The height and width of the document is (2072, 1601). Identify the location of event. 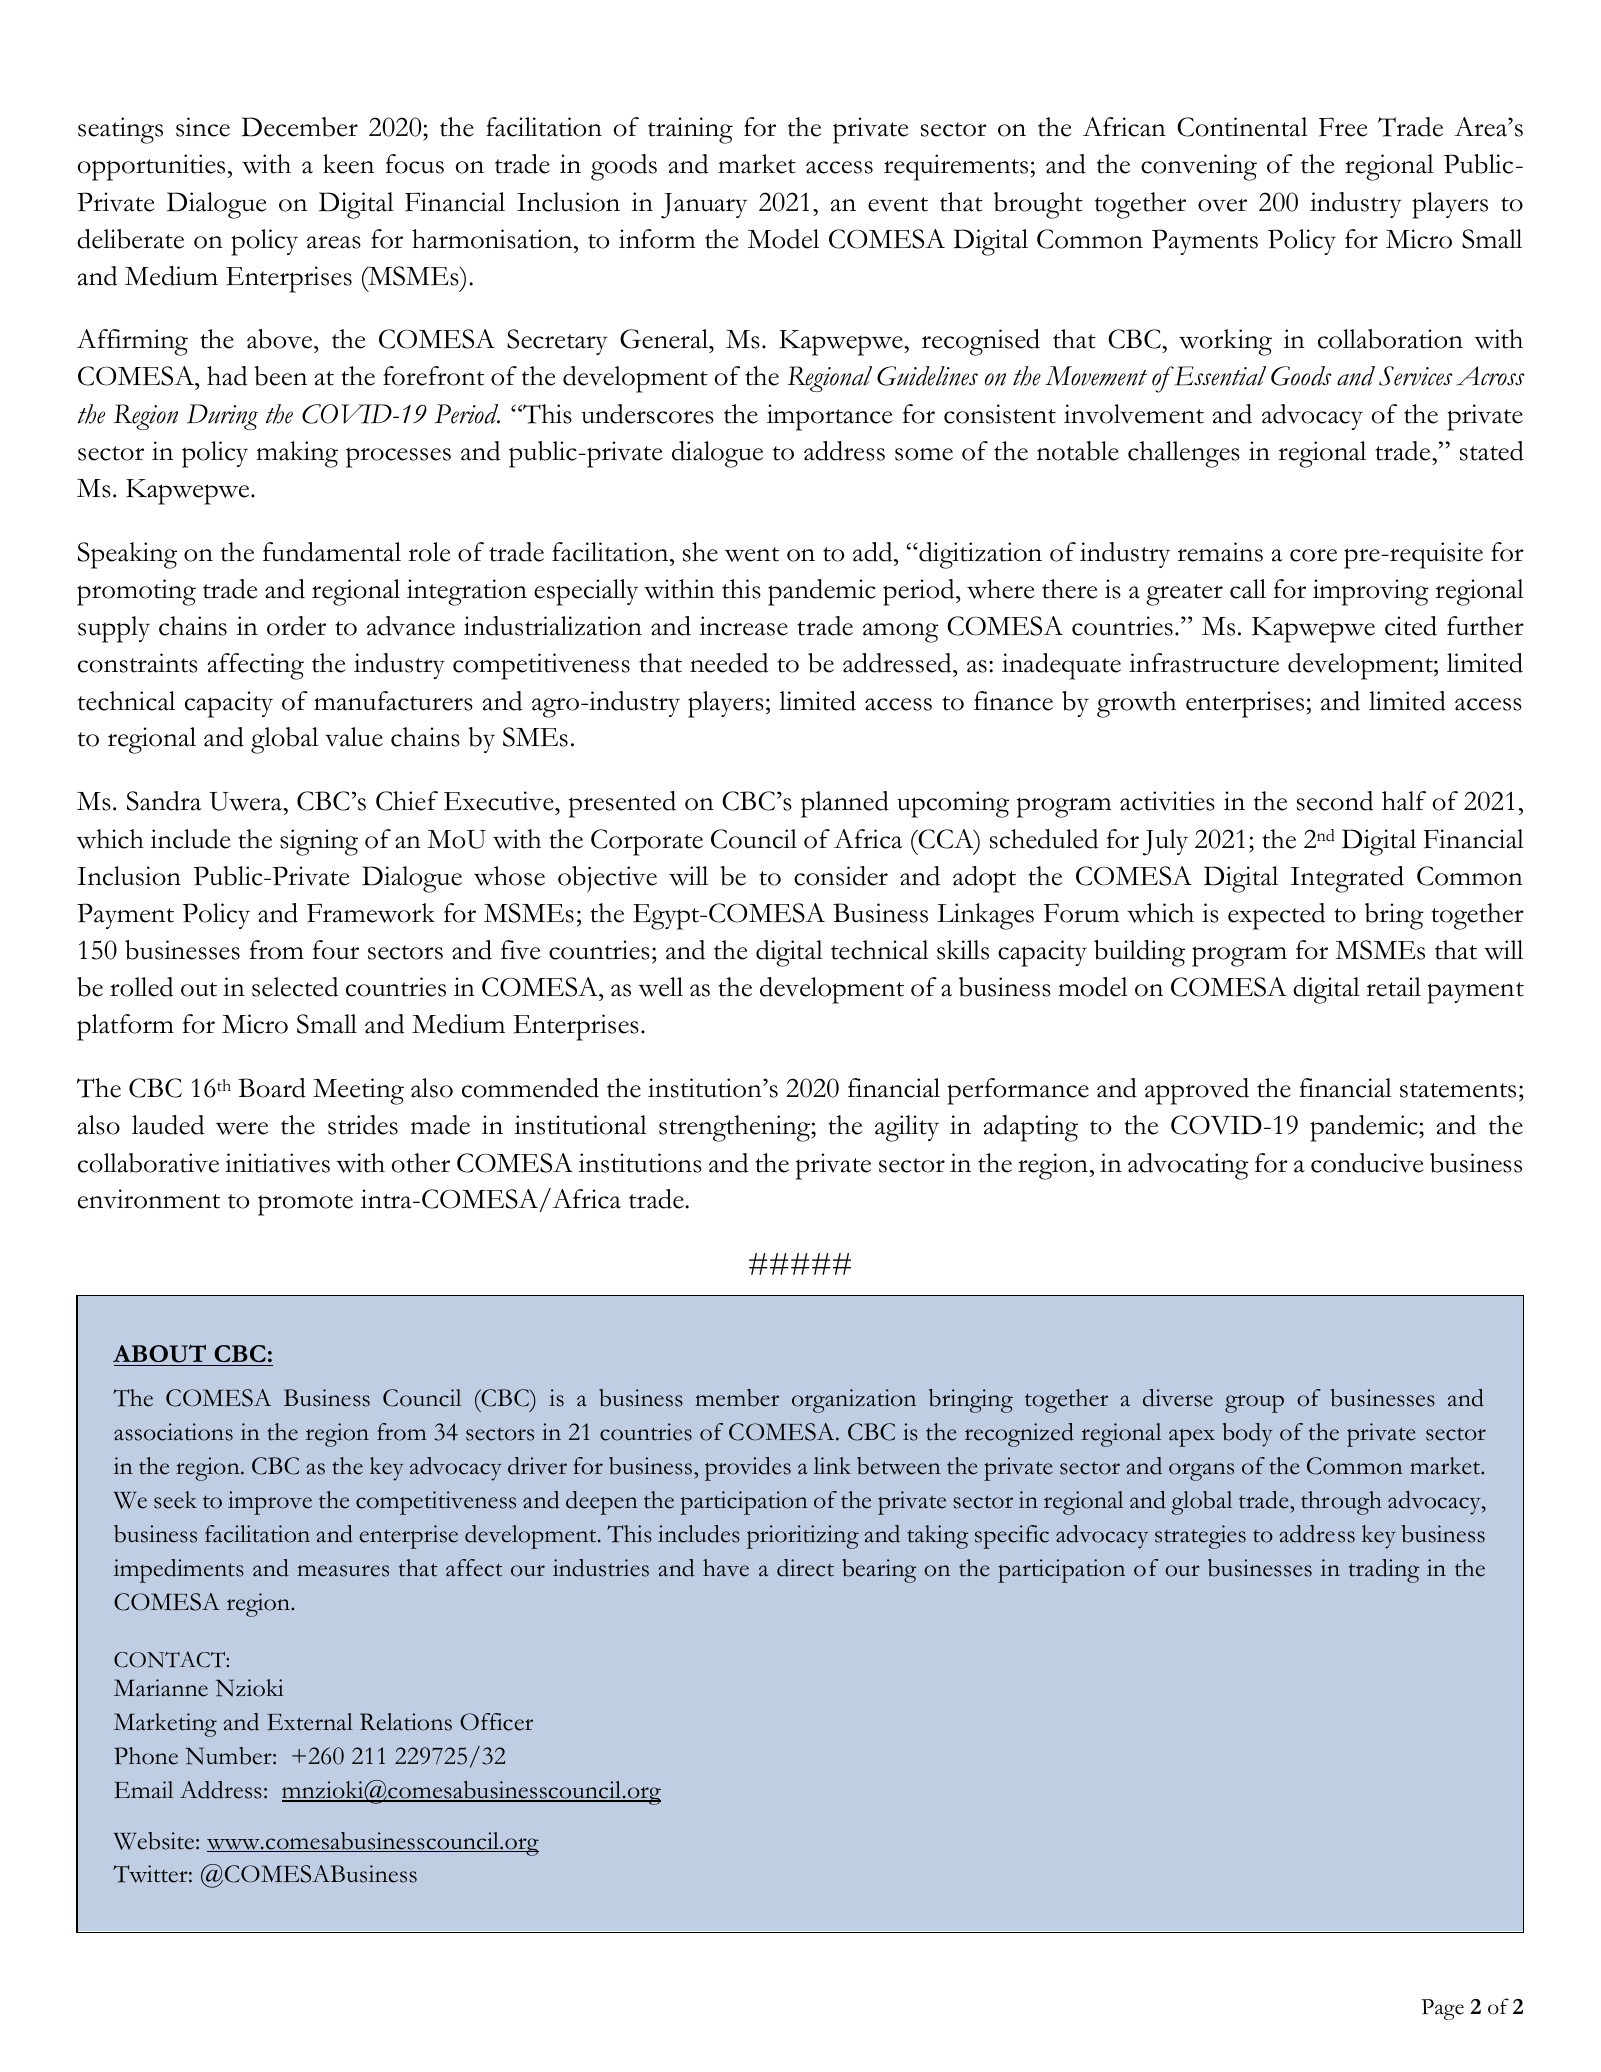
(898, 204).
